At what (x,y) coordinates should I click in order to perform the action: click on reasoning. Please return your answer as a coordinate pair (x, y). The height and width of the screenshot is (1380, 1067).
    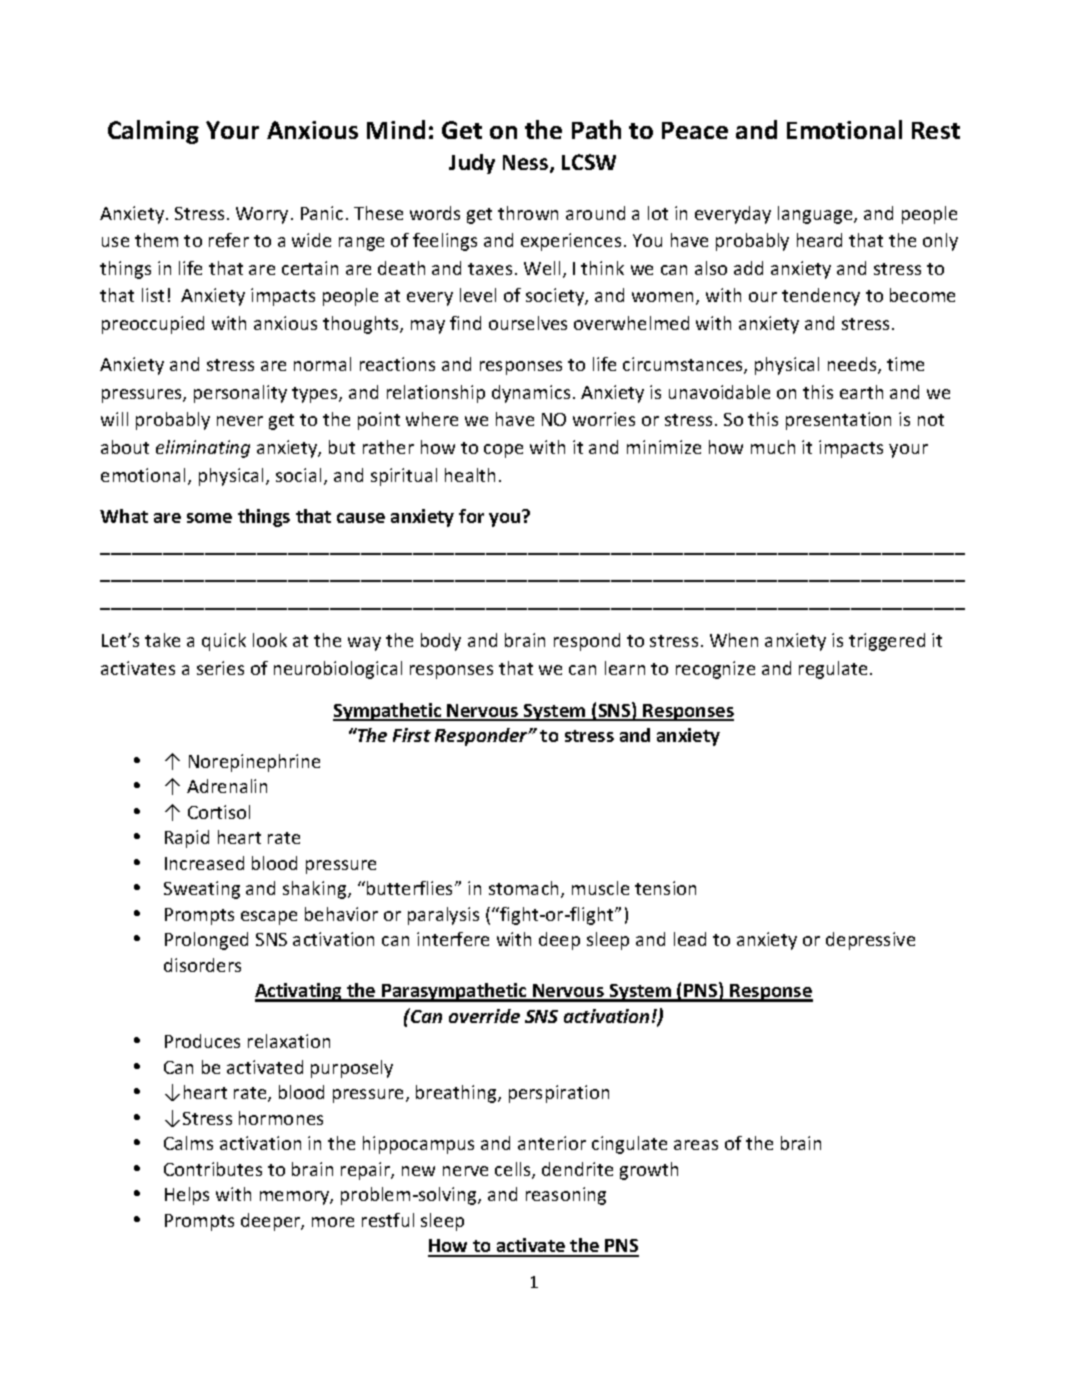
    Looking at the image, I should click on (566, 1196).
